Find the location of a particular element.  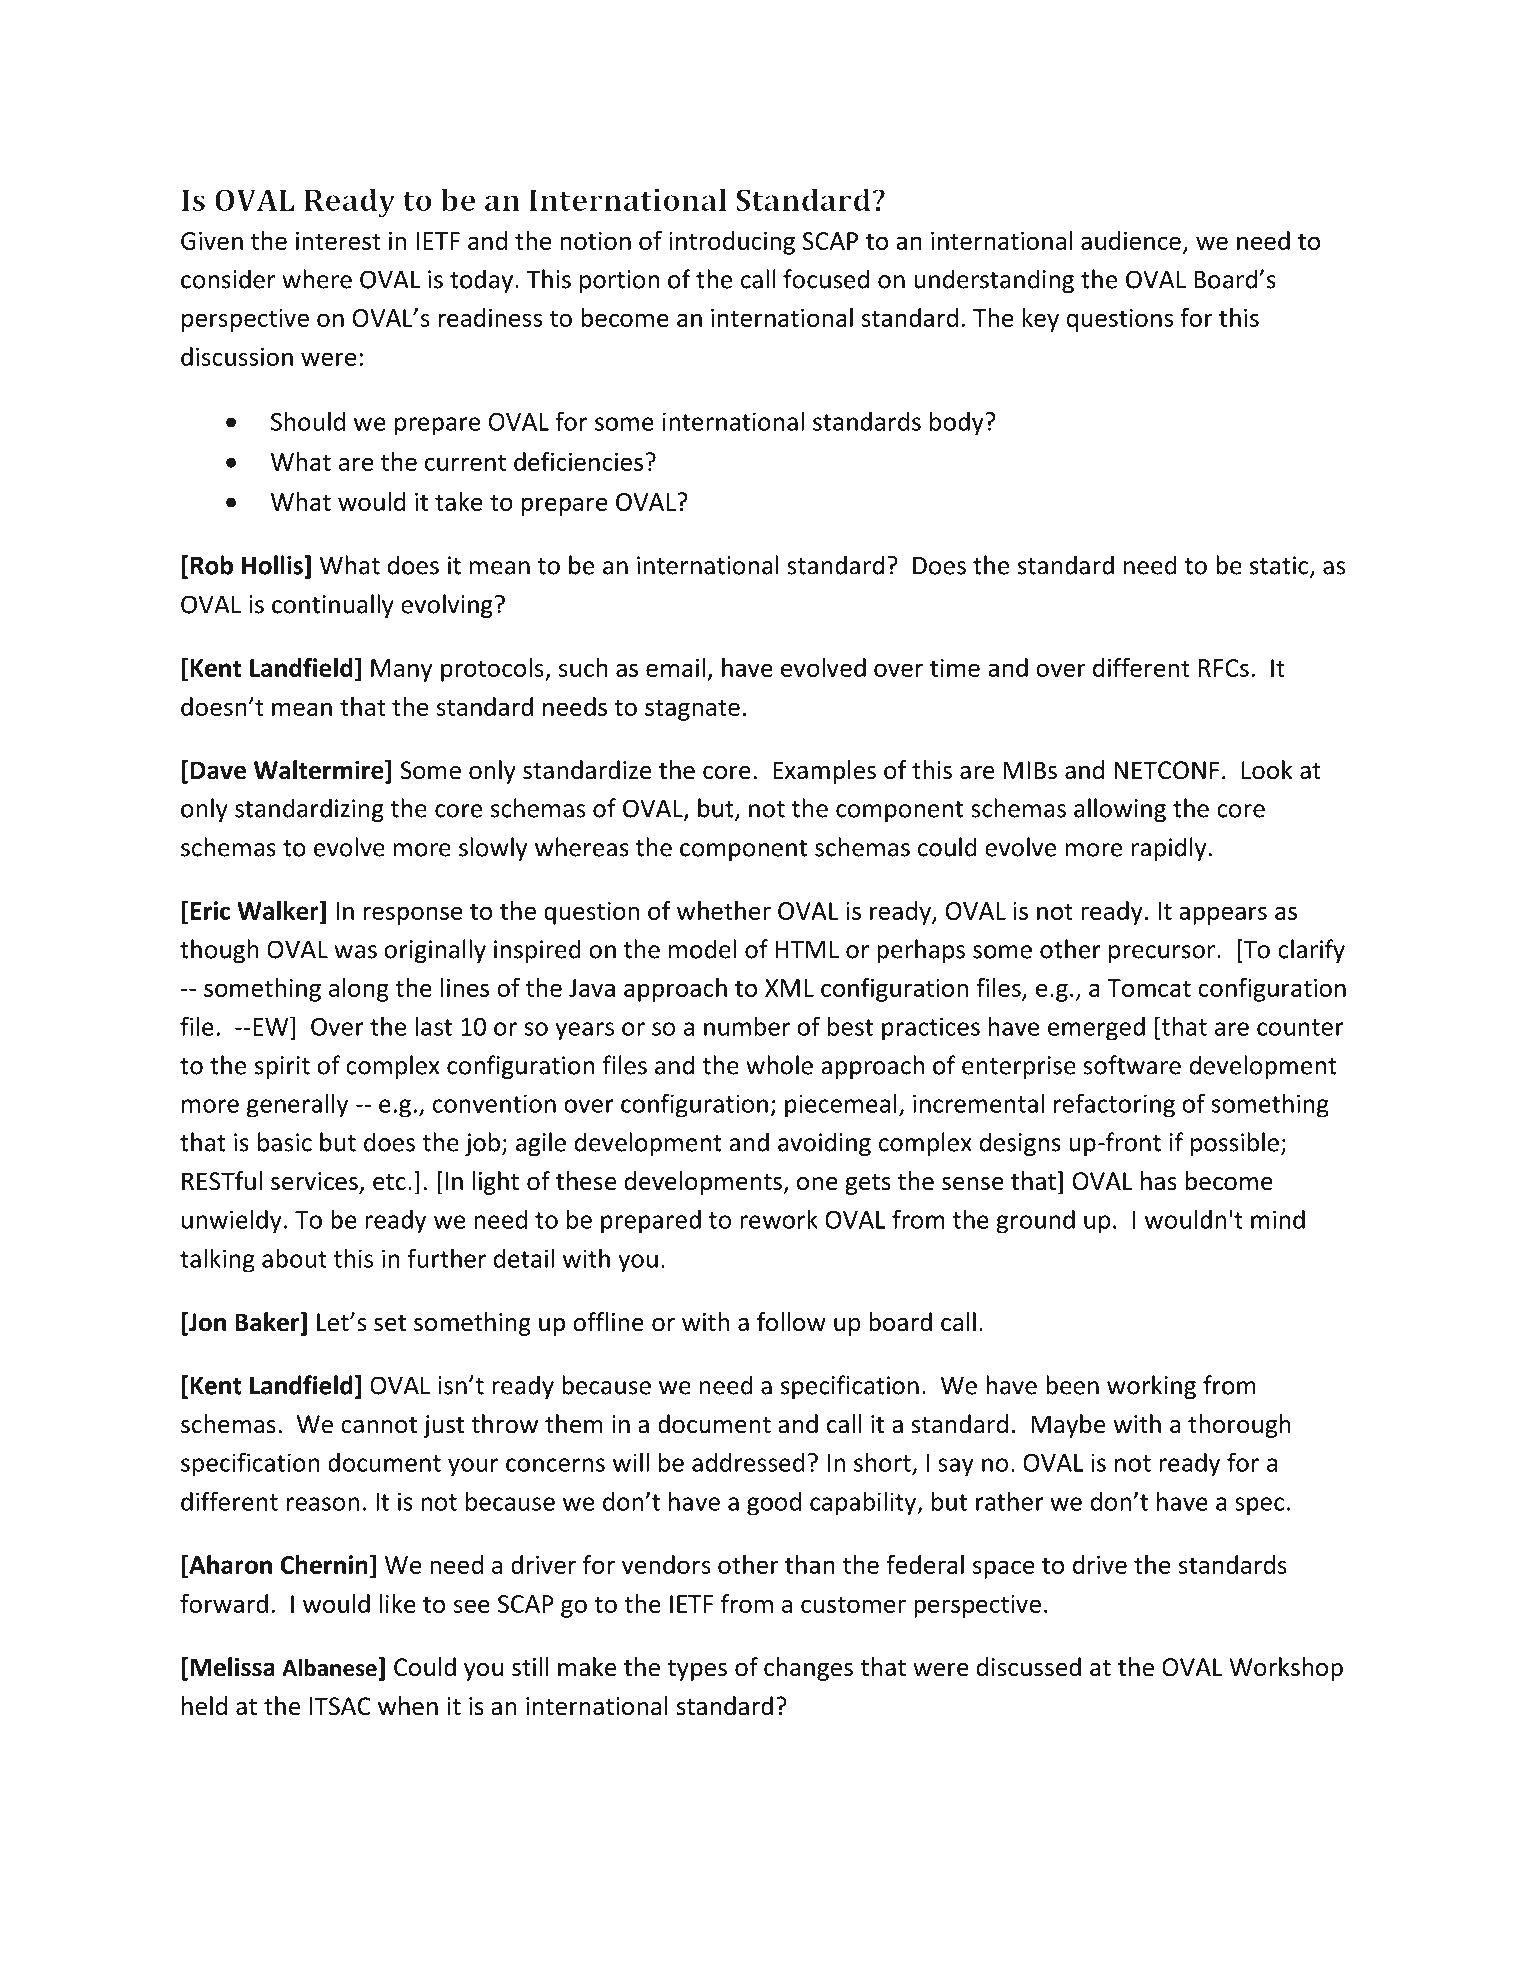

Examples is located at coordinates (824, 772).
